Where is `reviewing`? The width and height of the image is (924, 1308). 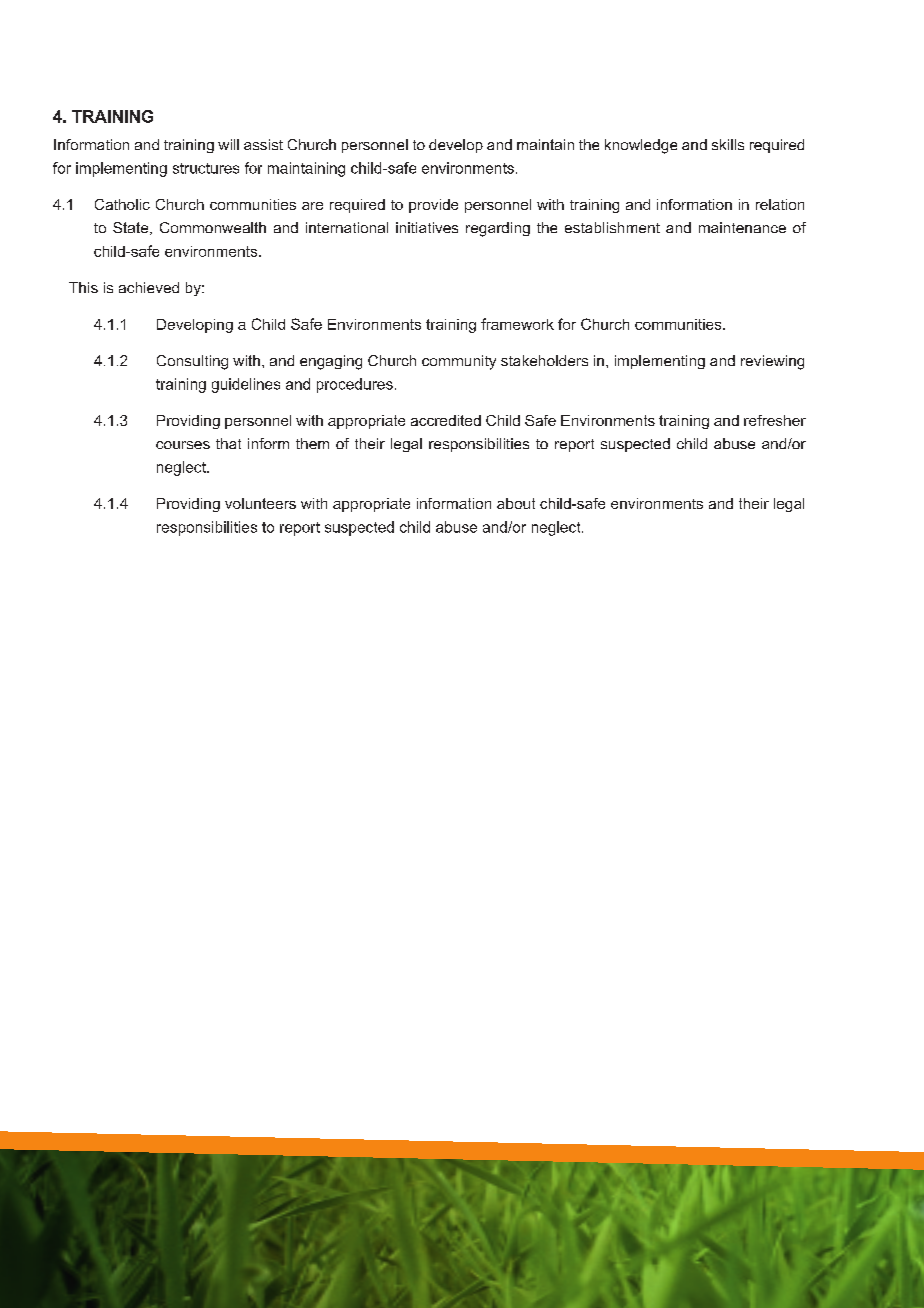
reviewing is located at coordinates (772, 362).
